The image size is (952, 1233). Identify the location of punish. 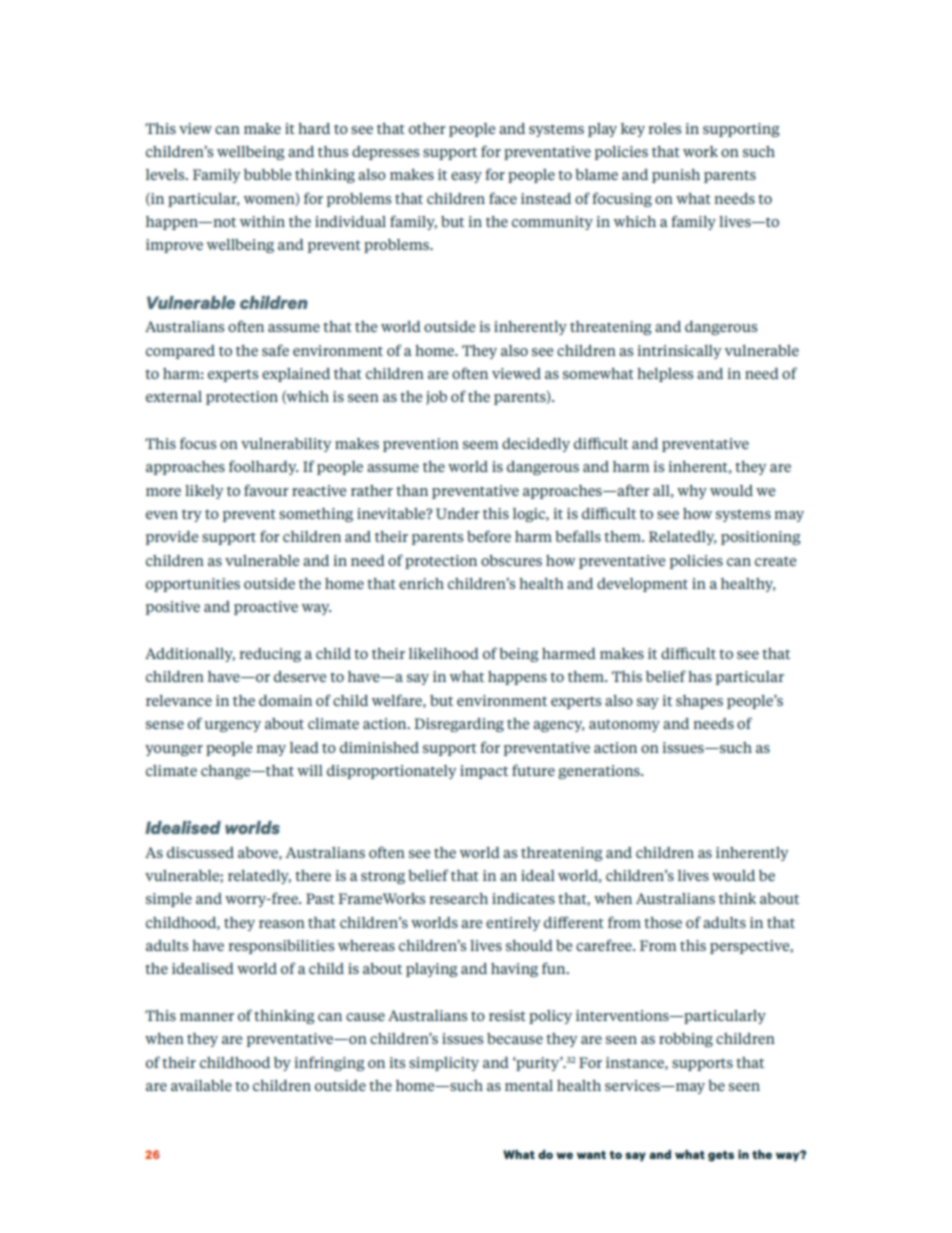
(676, 176).
